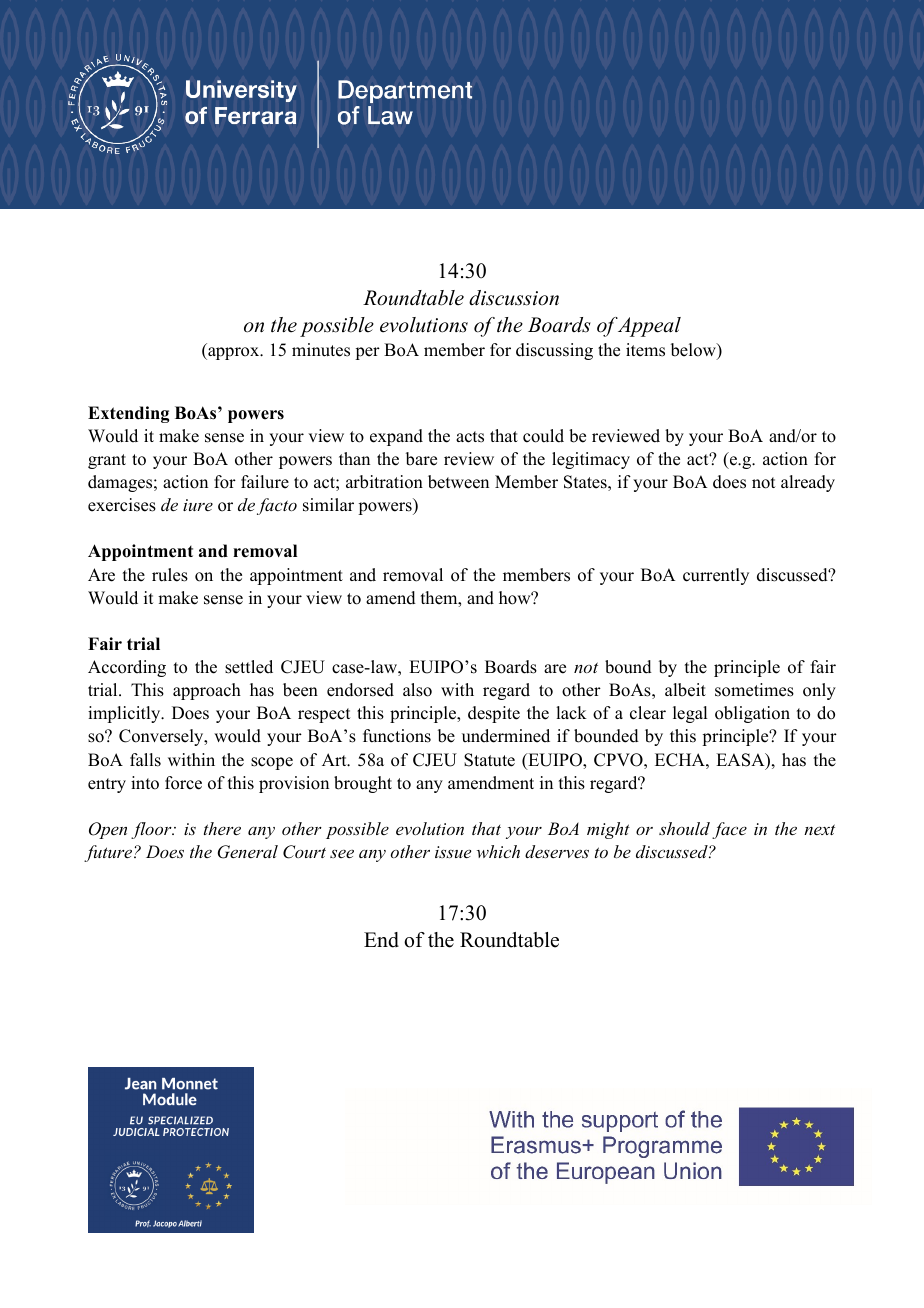 The height and width of the screenshot is (1308, 924). What do you see at coordinates (649, 327) in the screenshot?
I see `Appeal` at bounding box center [649, 327].
